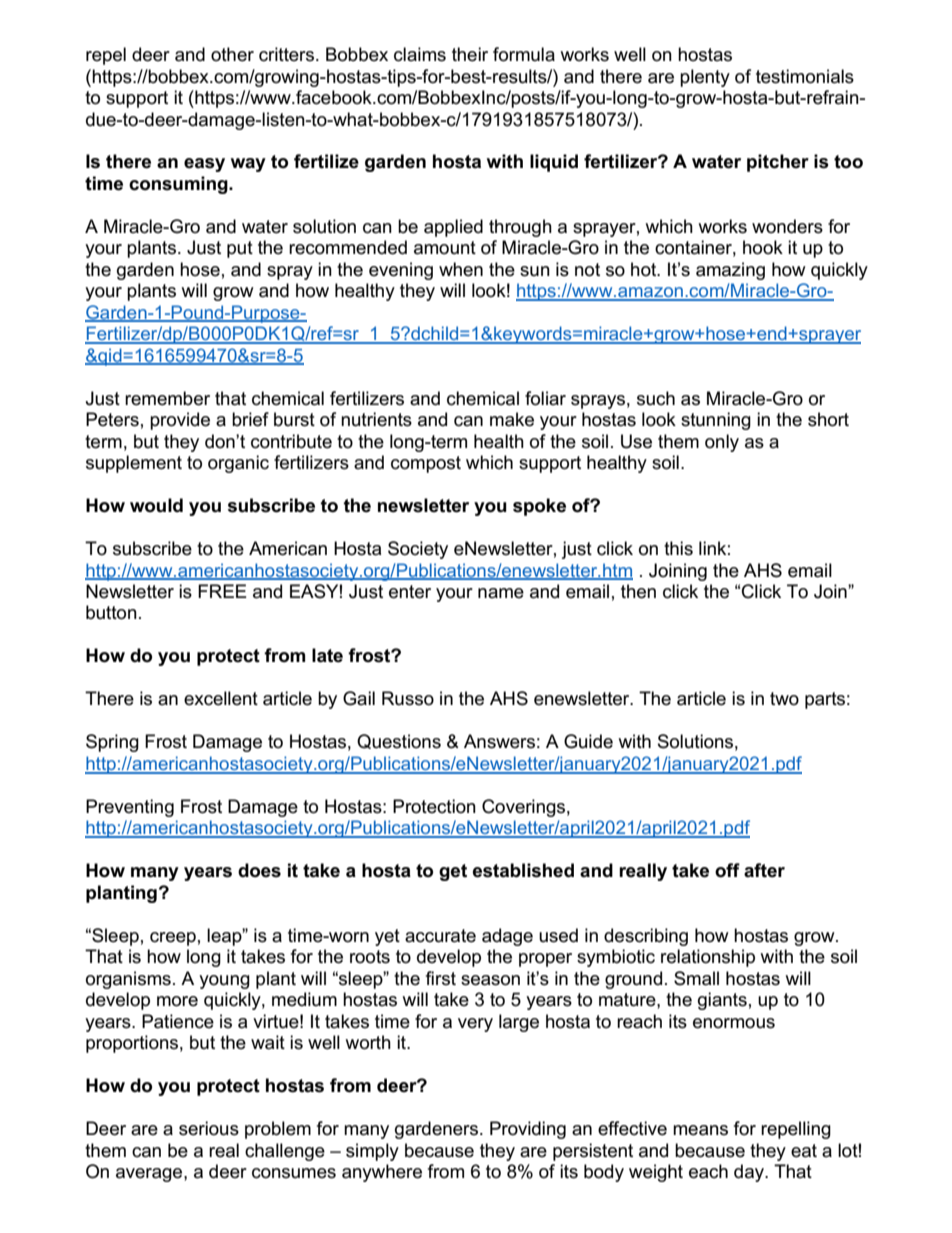 The height and width of the page is (1233, 952). I want to click on their, so click(470, 54).
